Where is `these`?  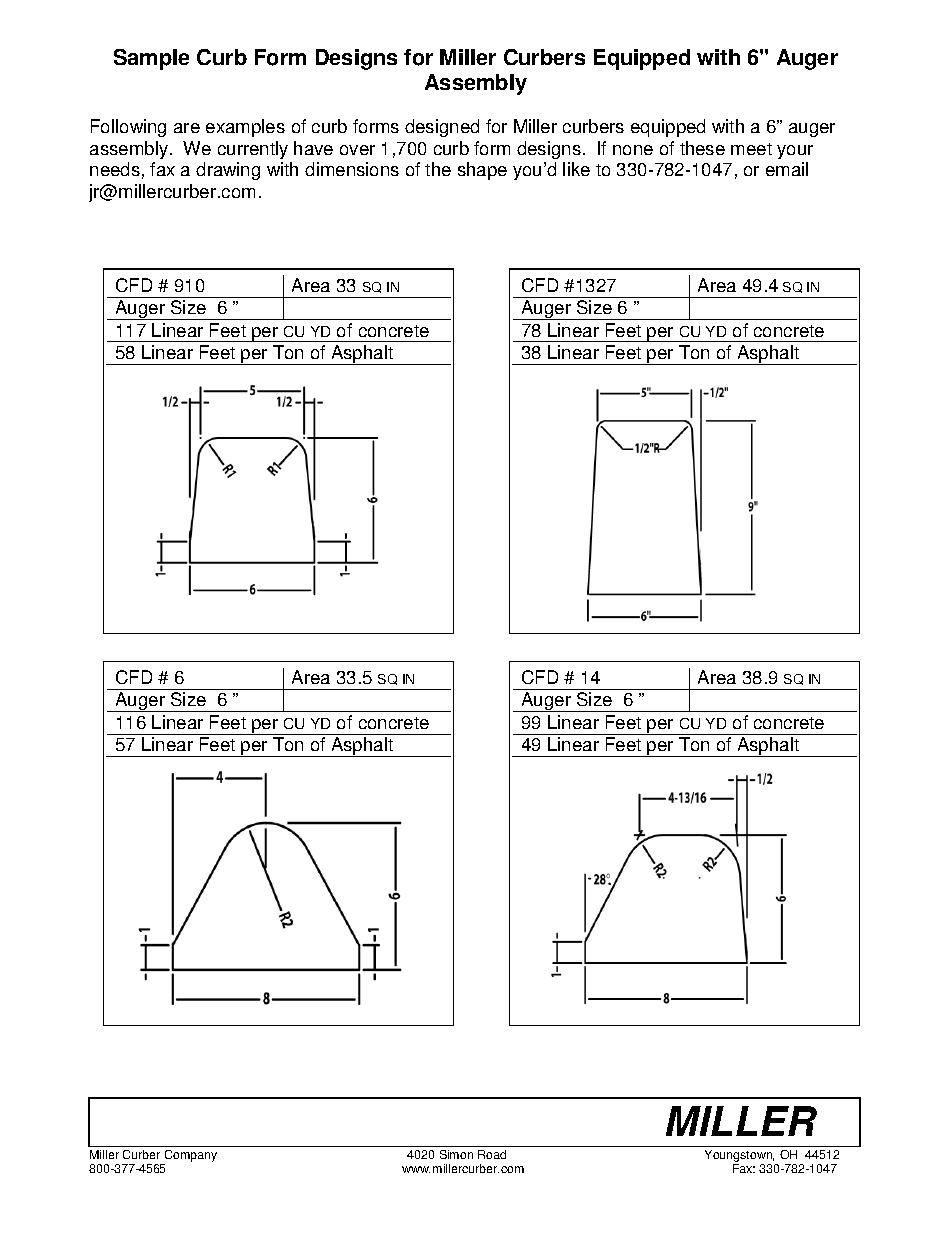
these is located at coordinates (702, 148).
